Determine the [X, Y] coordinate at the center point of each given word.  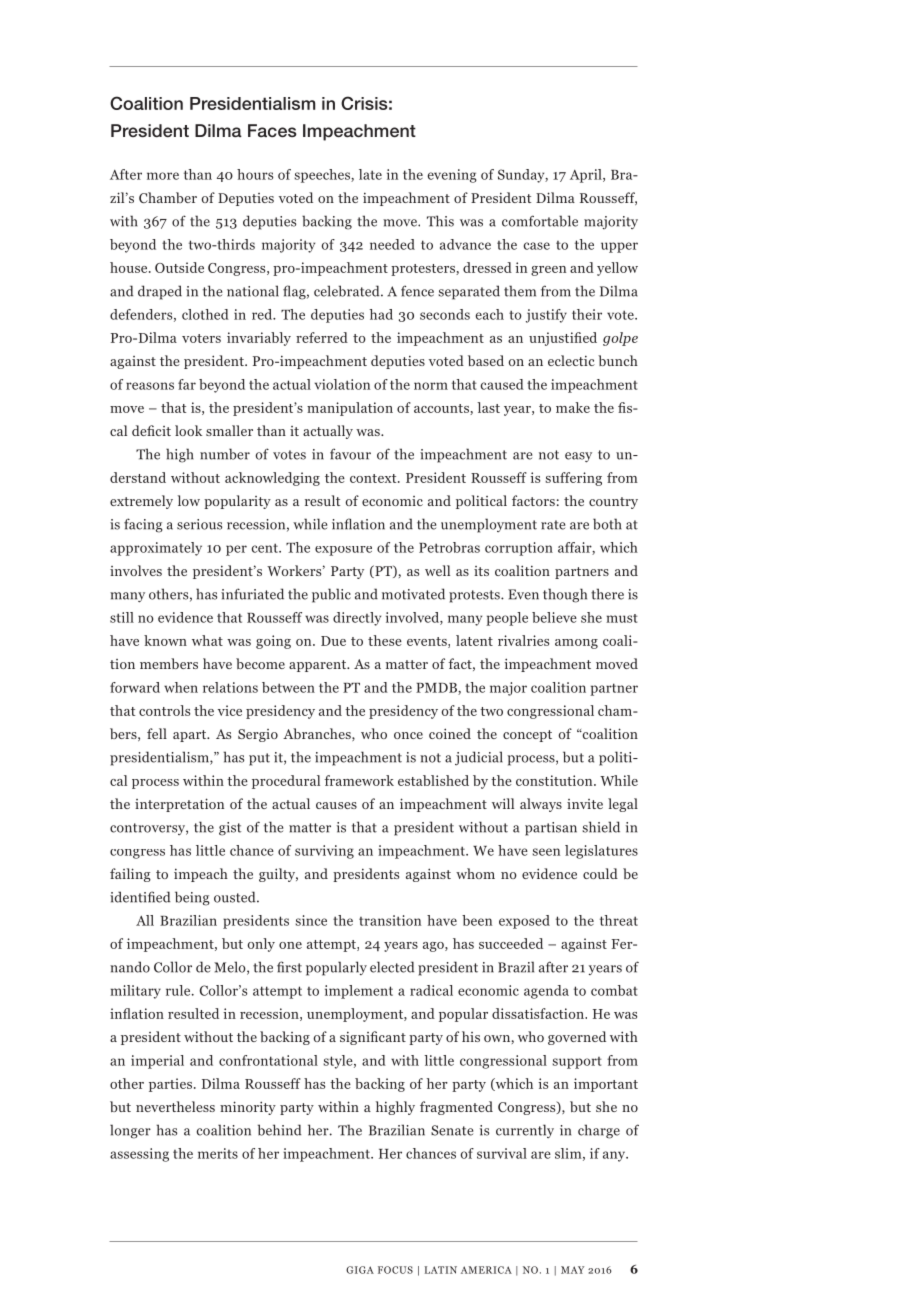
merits [218, 1153]
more [163, 176]
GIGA [360, 1270]
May [572, 1270]
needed [392, 244]
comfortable [540, 221]
